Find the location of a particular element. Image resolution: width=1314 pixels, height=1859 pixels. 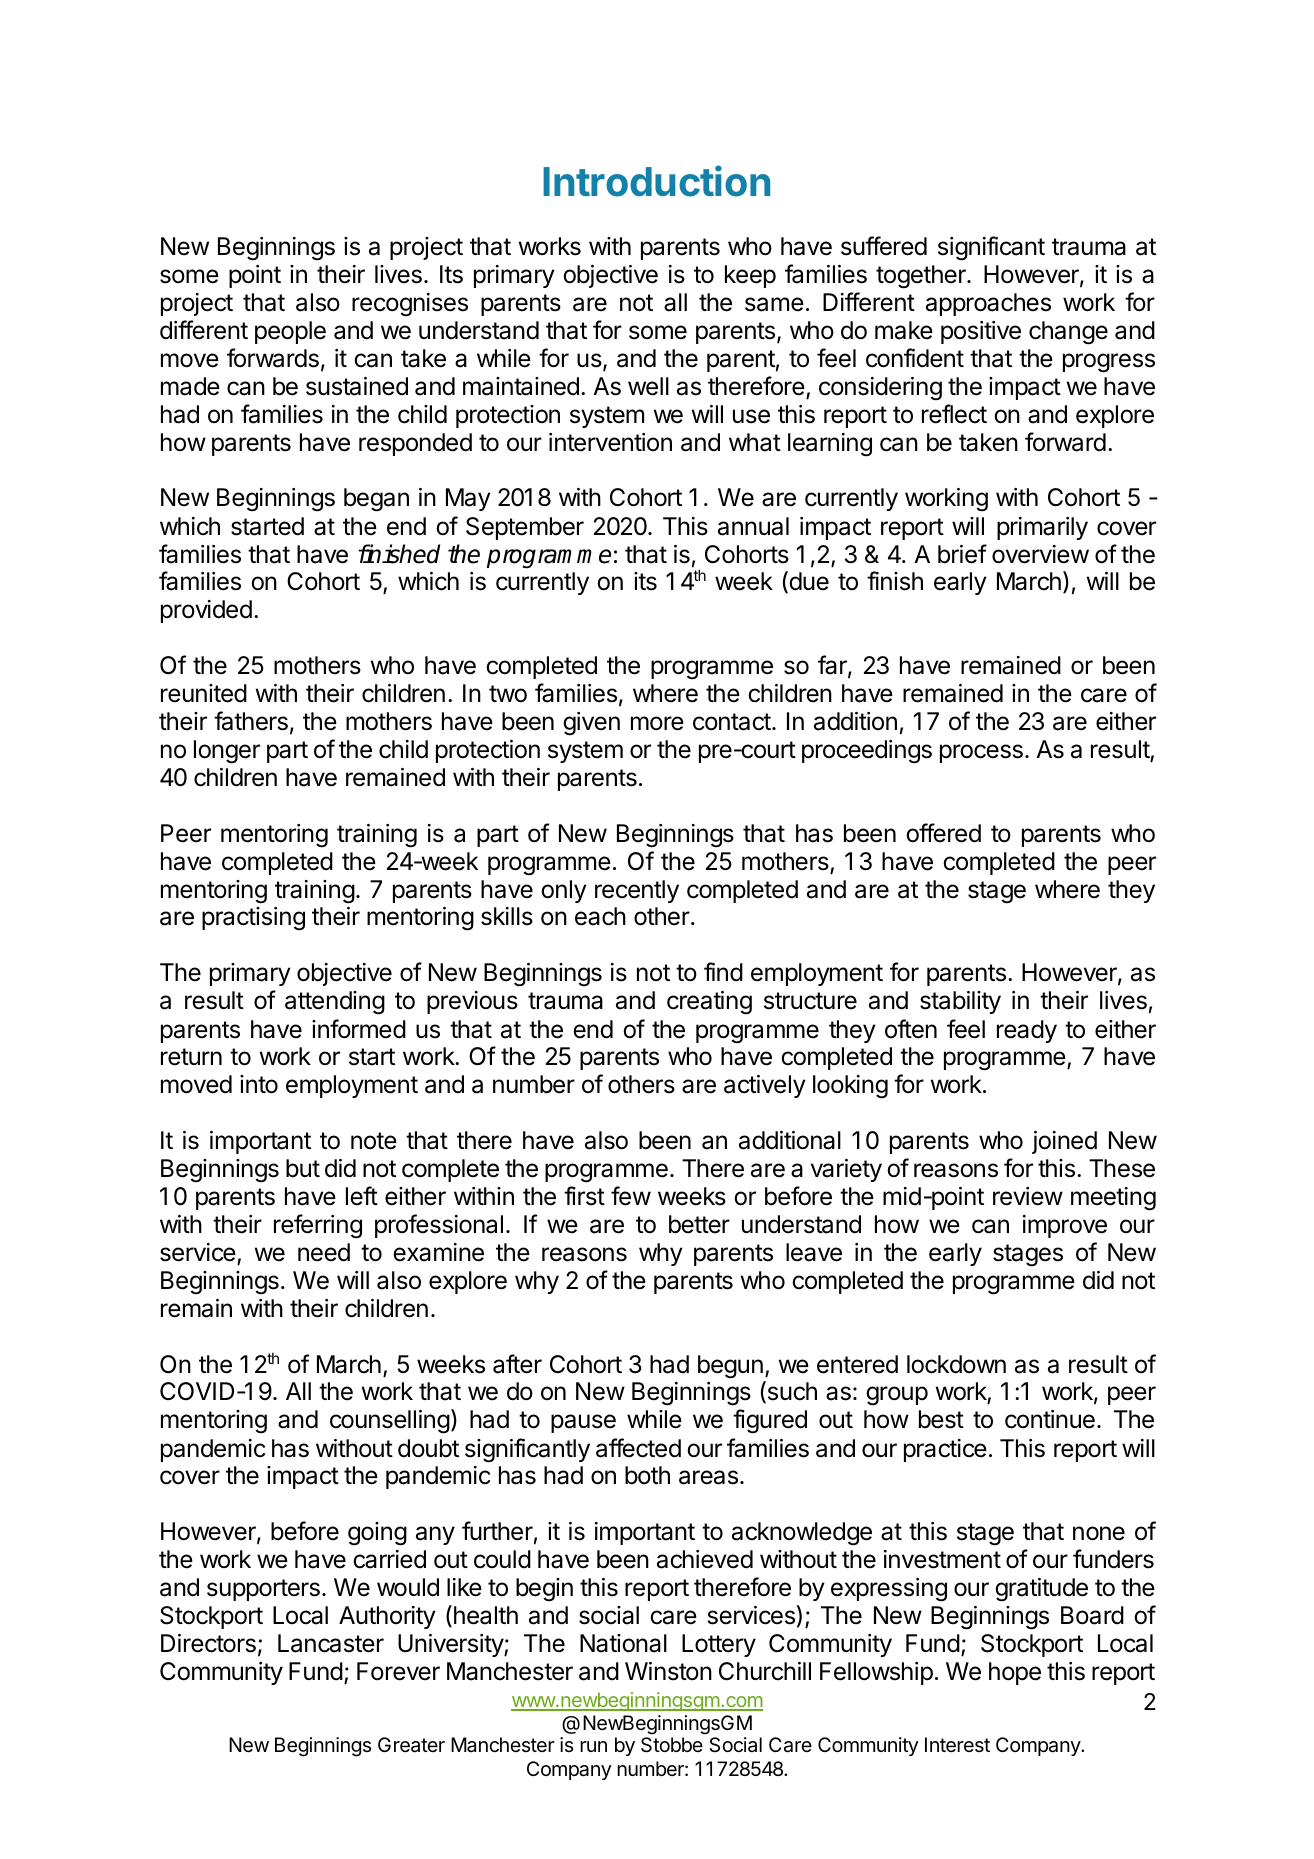

Winston is located at coordinates (668, 1671).
